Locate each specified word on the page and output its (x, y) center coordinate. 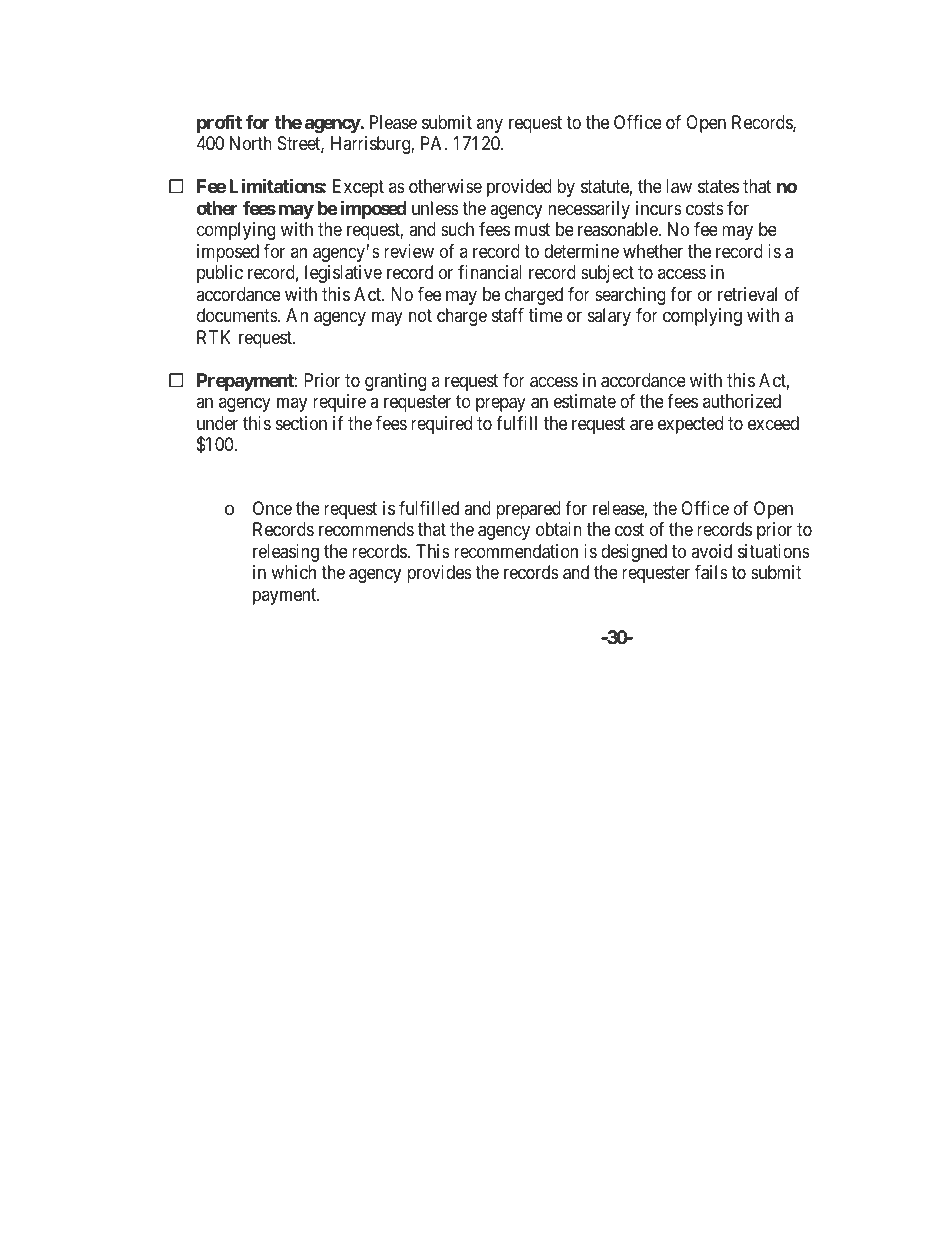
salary (609, 317)
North (251, 143)
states (718, 187)
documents (238, 315)
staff (508, 315)
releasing (286, 553)
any (490, 125)
